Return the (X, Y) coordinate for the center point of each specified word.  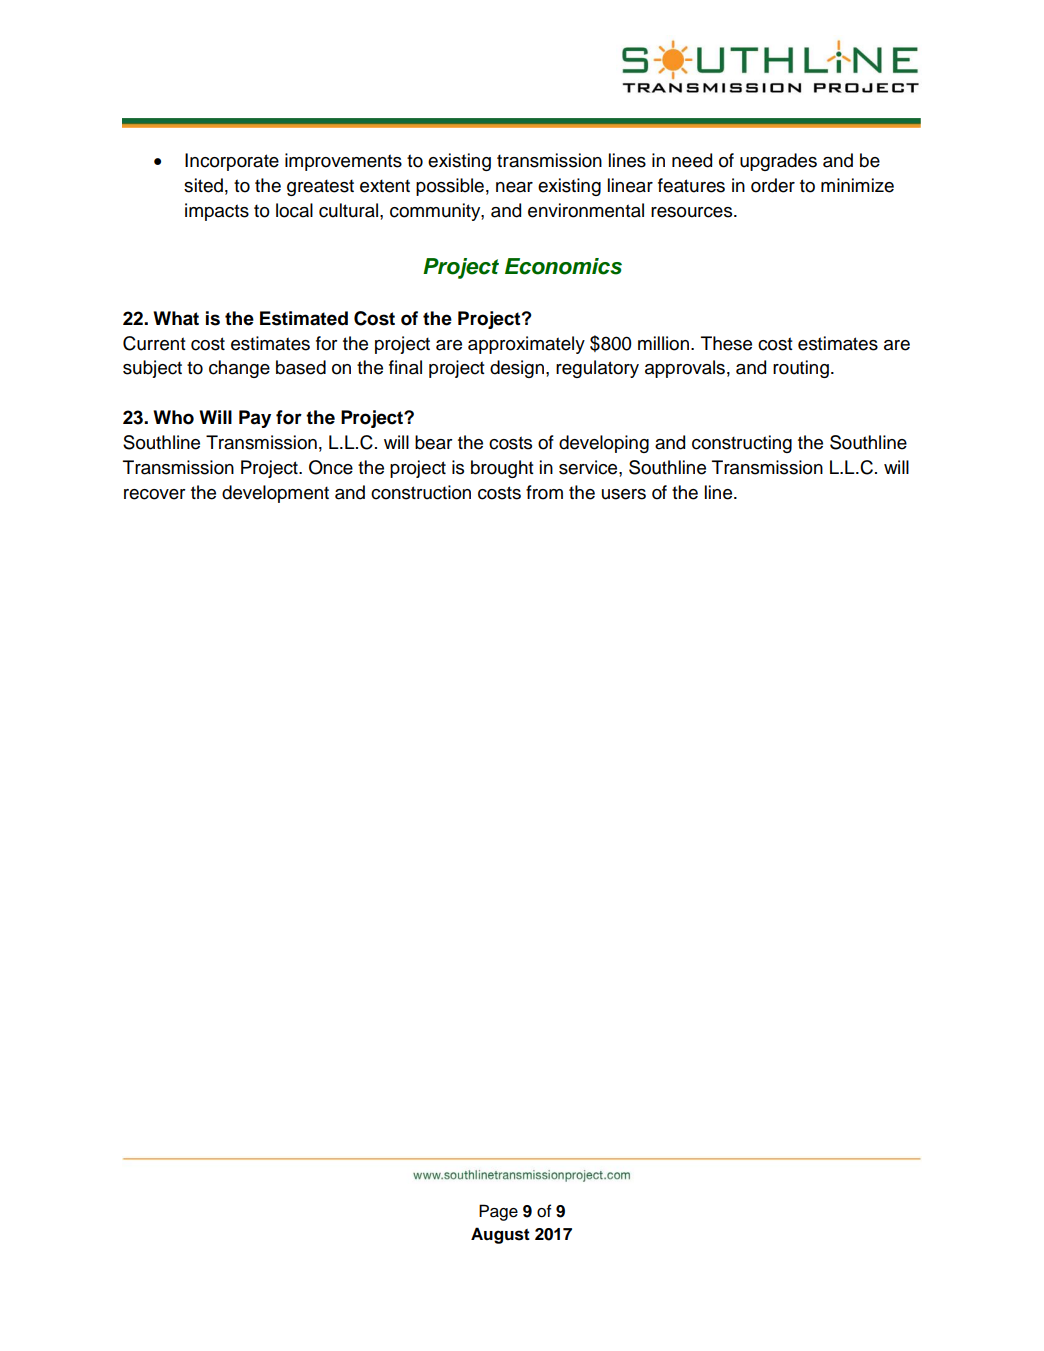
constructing (742, 444)
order (773, 185)
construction (421, 492)
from (544, 492)
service (589, 467)
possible (450, 187)
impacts (217, 212)
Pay (255, 419)
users (624, 494)
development (275, 494)
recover (155, 494)
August (500, 1235)
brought (502, 469)
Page (498, 1212)
